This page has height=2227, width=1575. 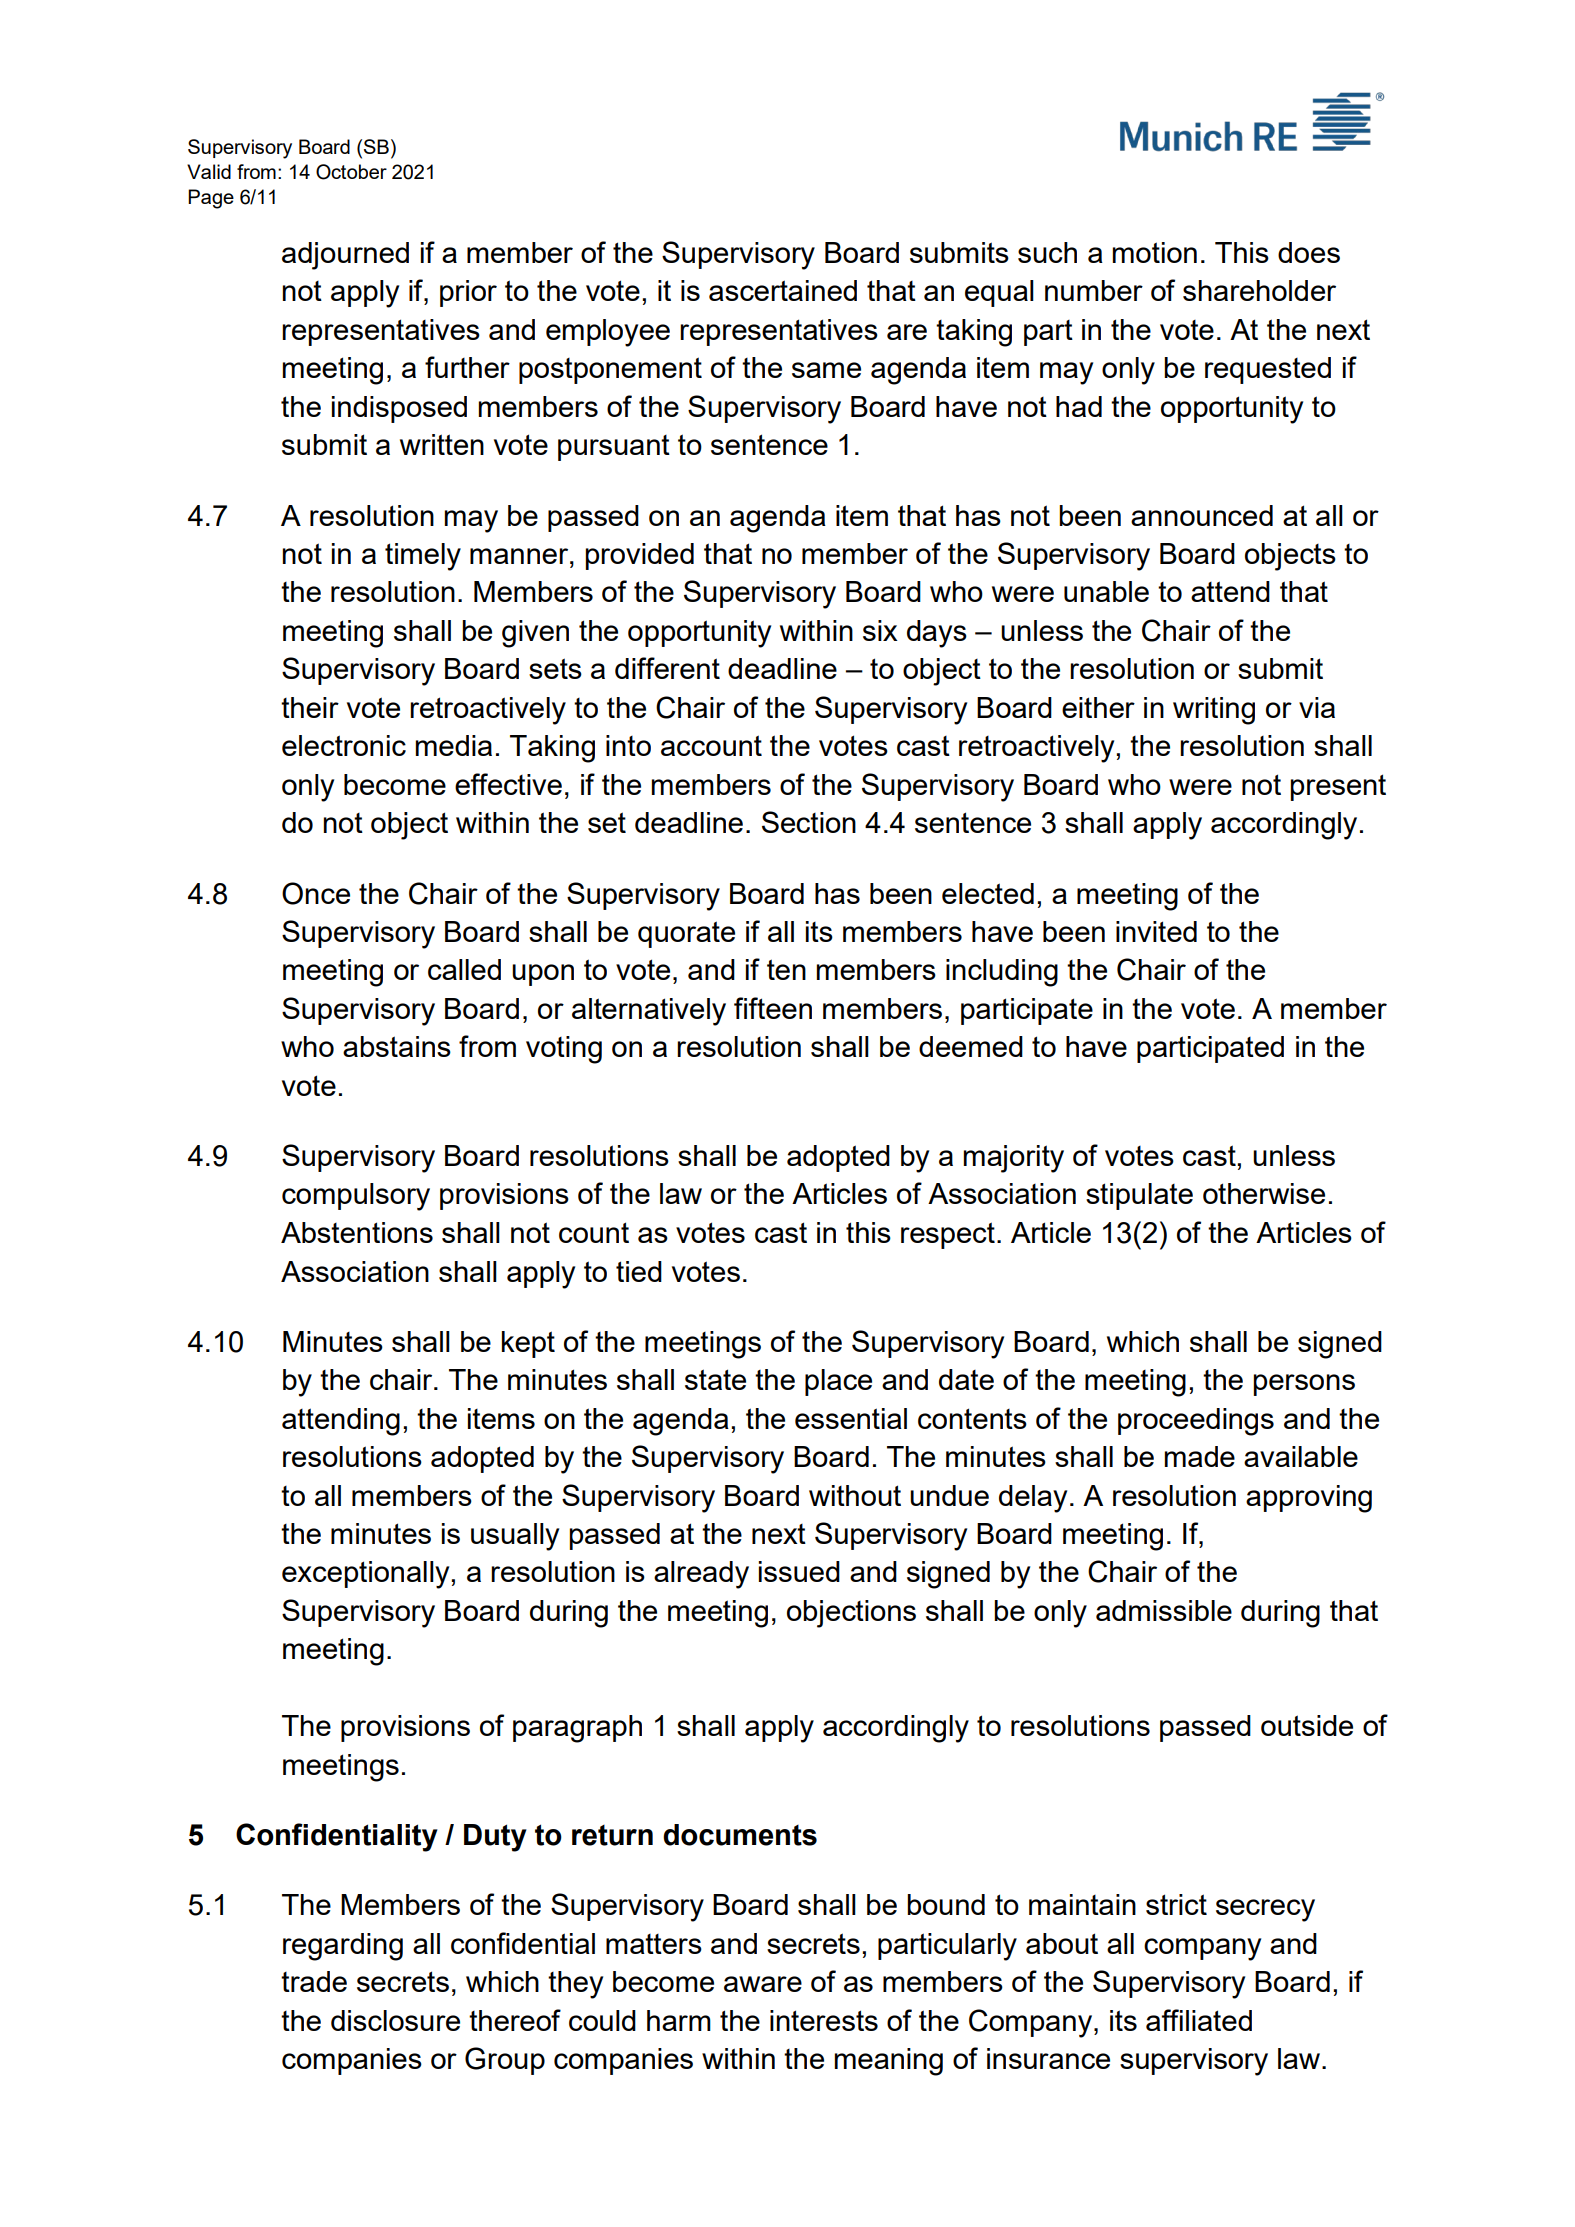 What do you see at coordinates (314, 1981) in the page?
I see `trade` at bounding box center [314, 1981].
